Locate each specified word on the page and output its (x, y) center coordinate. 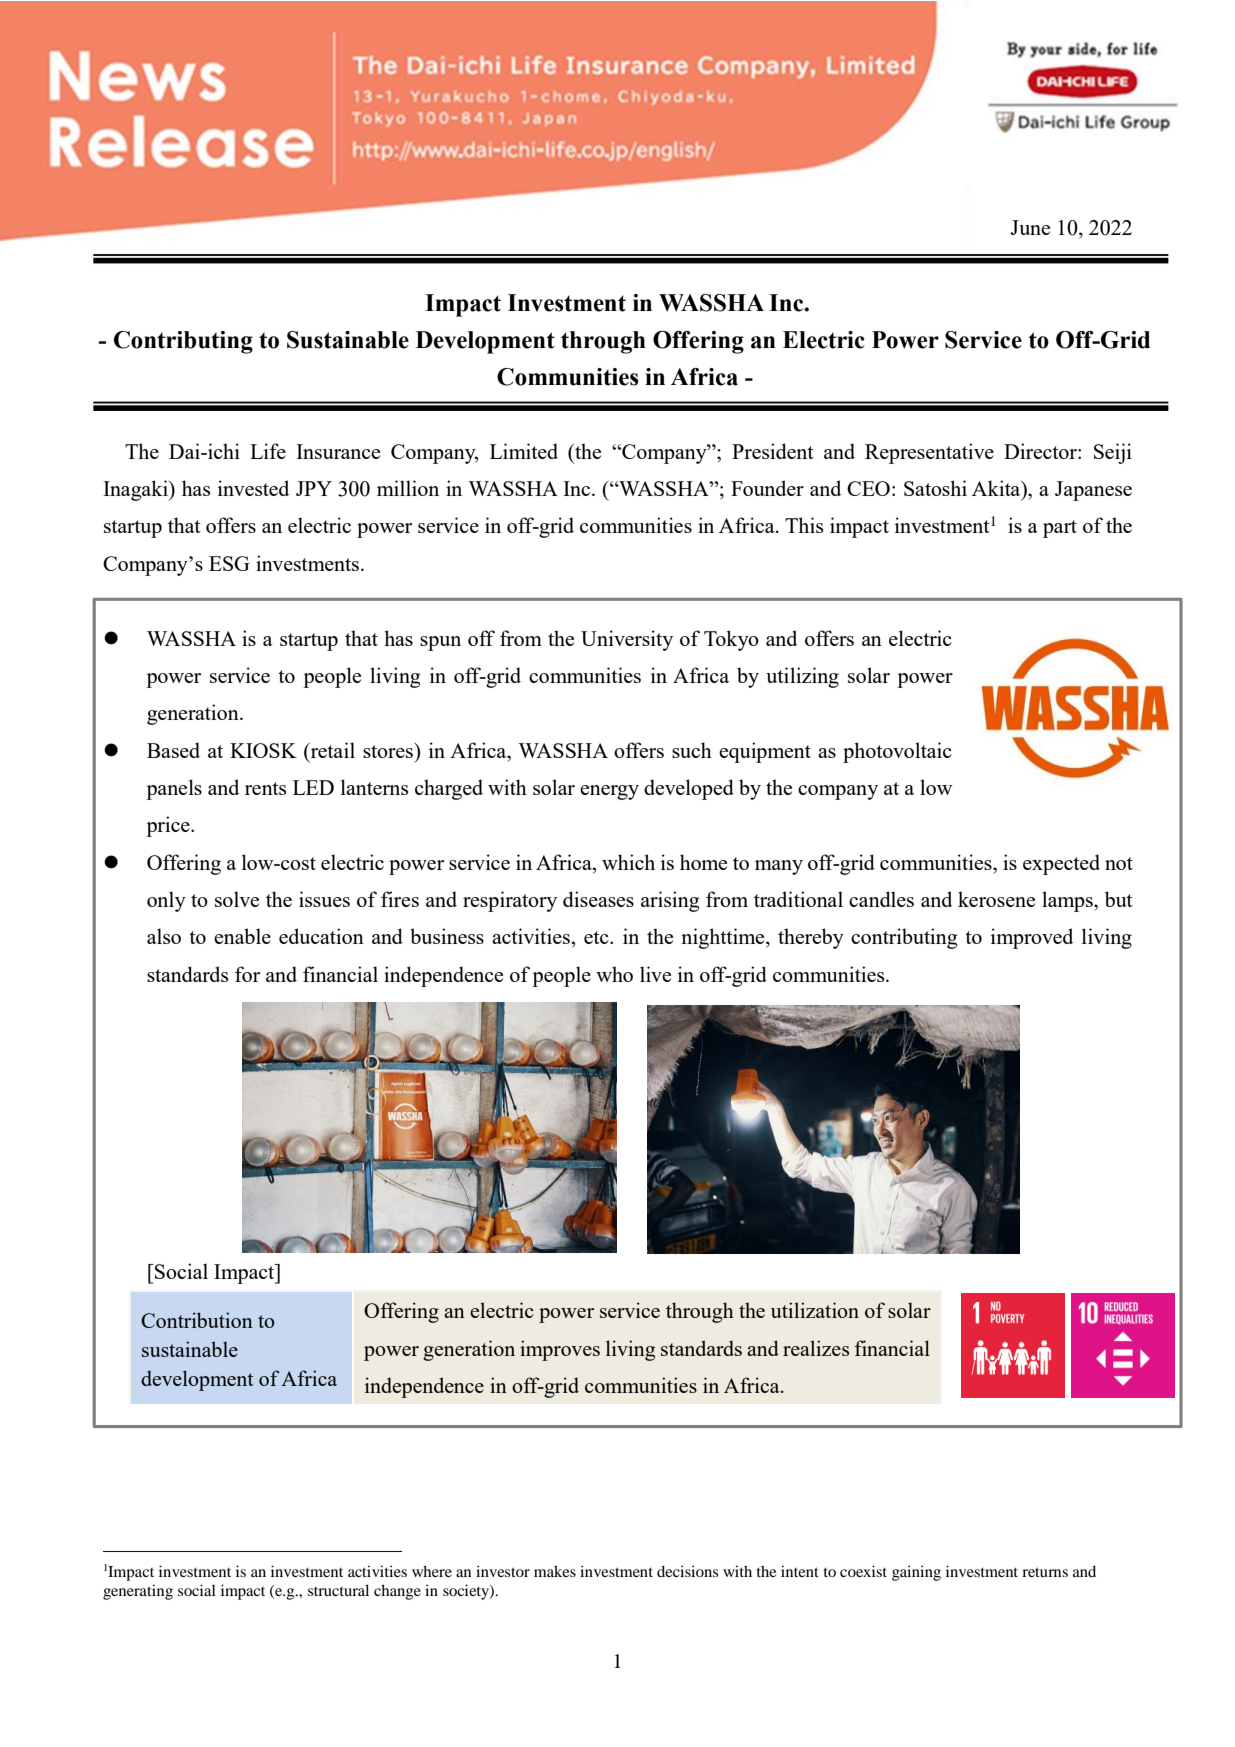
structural (338, 1590)
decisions (687, 1571)
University (627, 640)
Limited (524, 451)
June (1030, 227)
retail (331, 750)
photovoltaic (897, 752)
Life (268, 451)
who (614, 974)
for (247, 974)
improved (1032, 938)
